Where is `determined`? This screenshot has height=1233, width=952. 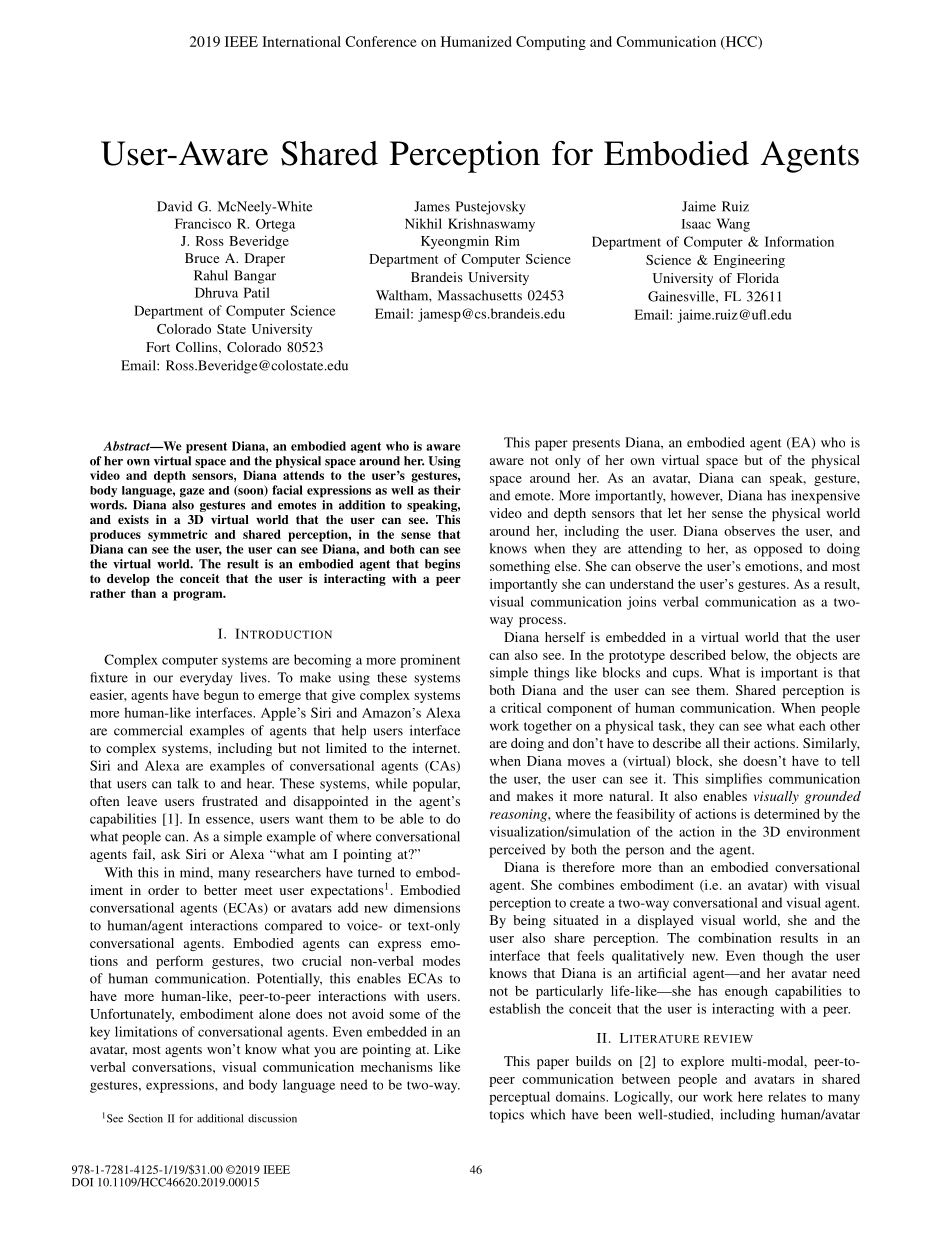
determined is located at coordinates (787, 813).
